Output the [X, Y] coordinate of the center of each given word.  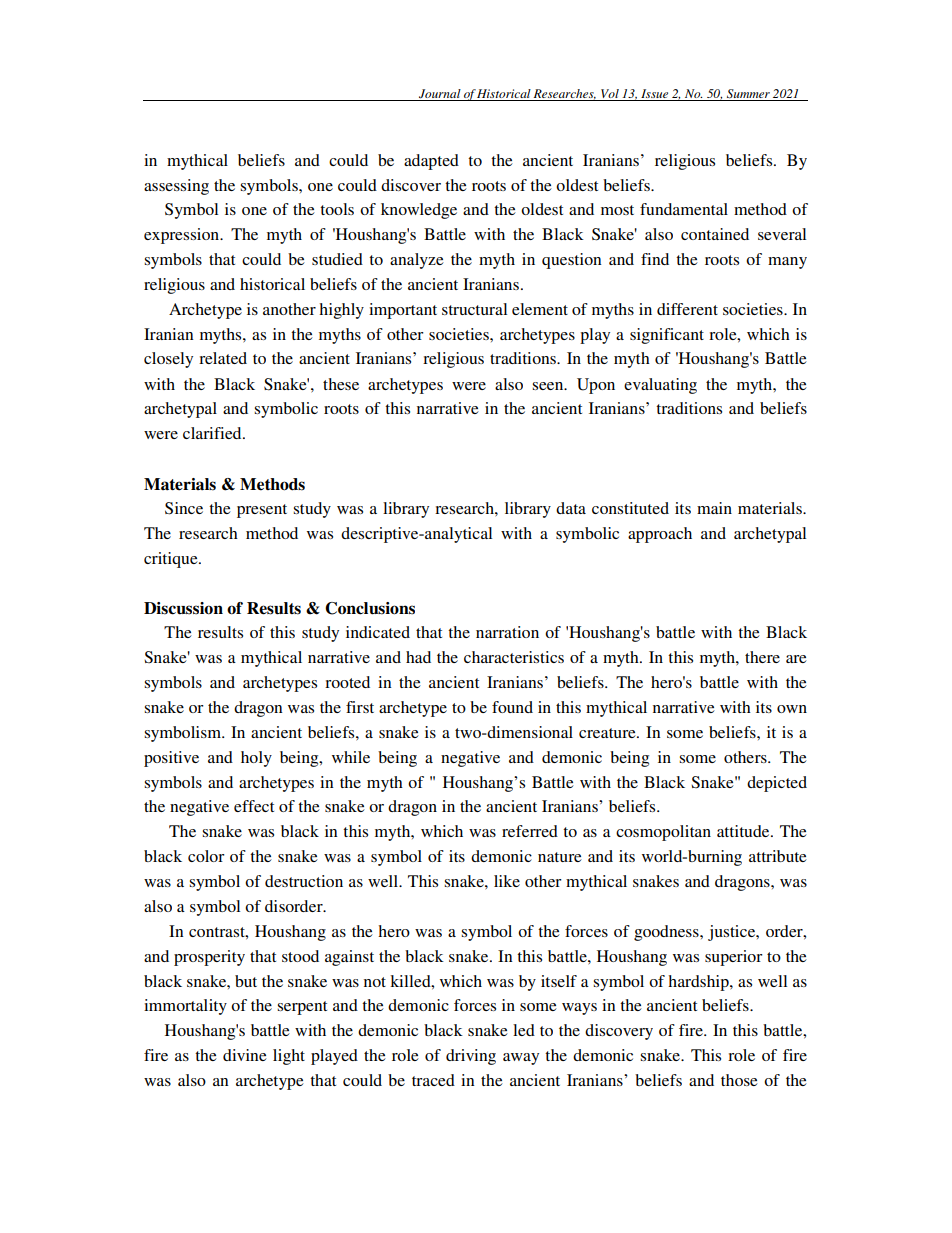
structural [474, 309]
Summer [748, 94]
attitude [744, 831]
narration [507, 632]
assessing [176, 187]
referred [530, 831]
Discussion [183, 608]
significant [667, 336]
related [223, 358]
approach [660, 535]
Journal [440, 94]
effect [254, 806]
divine [245, 1055]
